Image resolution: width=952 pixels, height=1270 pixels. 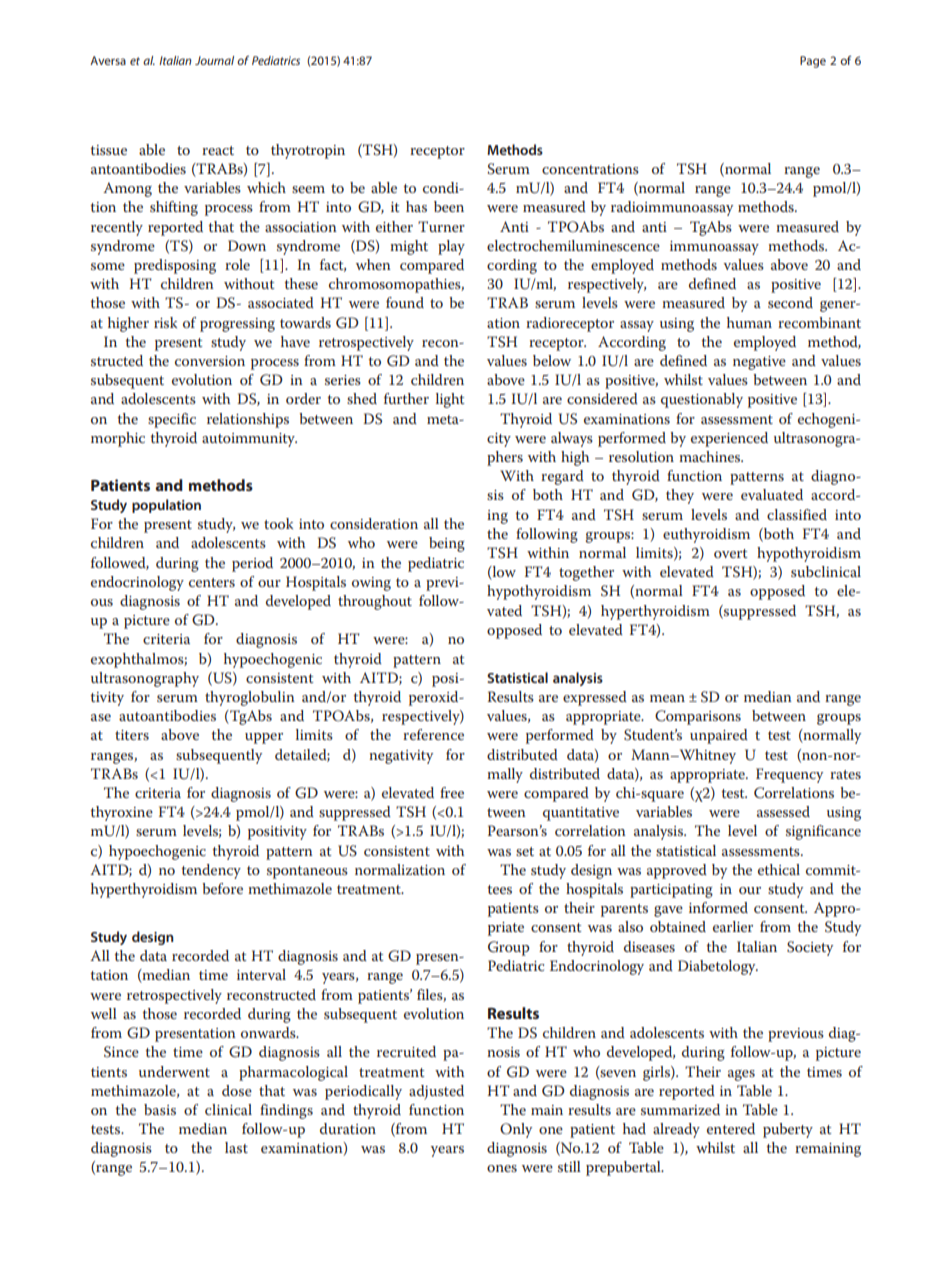 I want to click on been, so click(x=449, y=206).
